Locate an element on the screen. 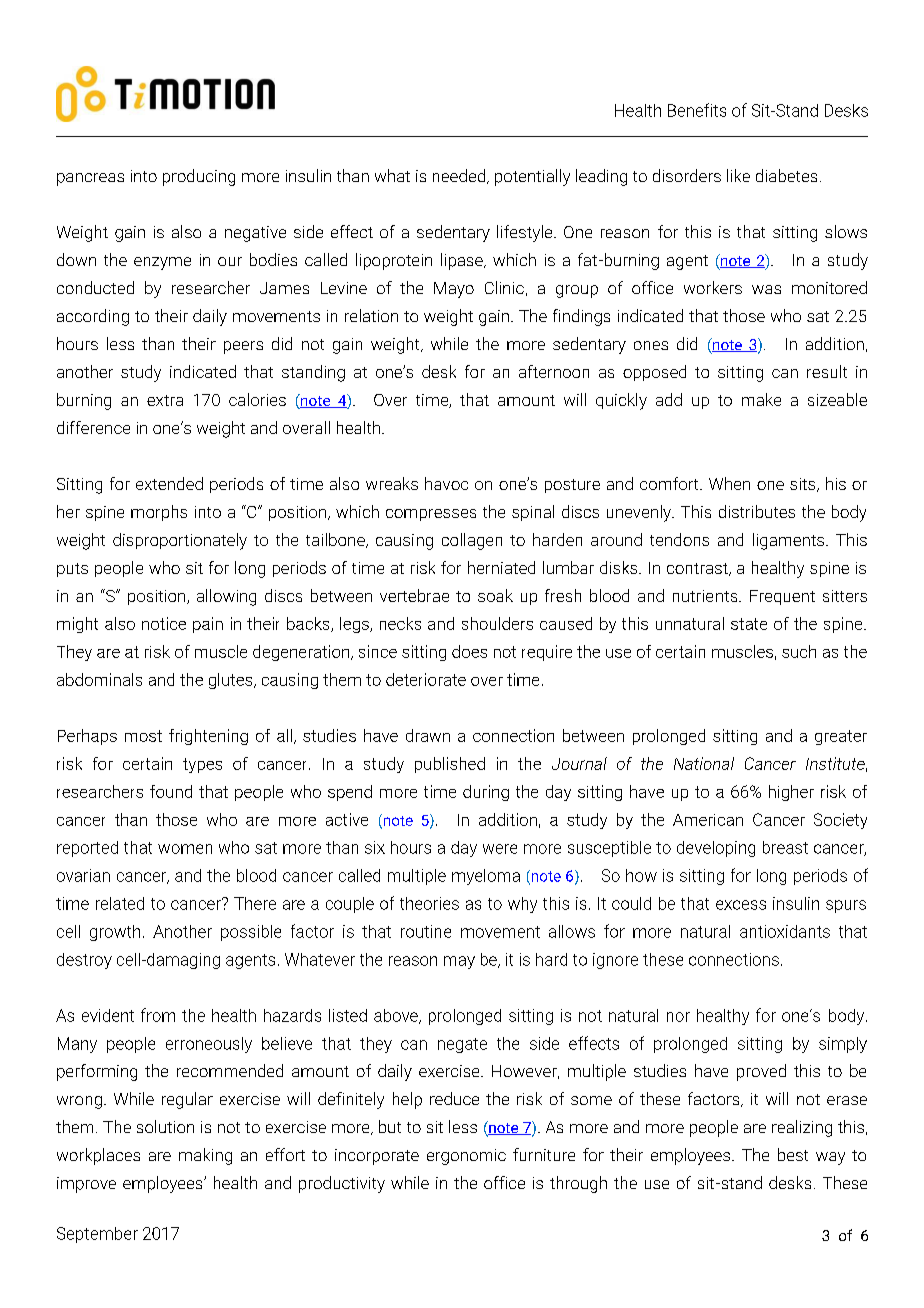 The width and height of the screenshot is (924, 1308). needed is located at coordinates (460, 176).
